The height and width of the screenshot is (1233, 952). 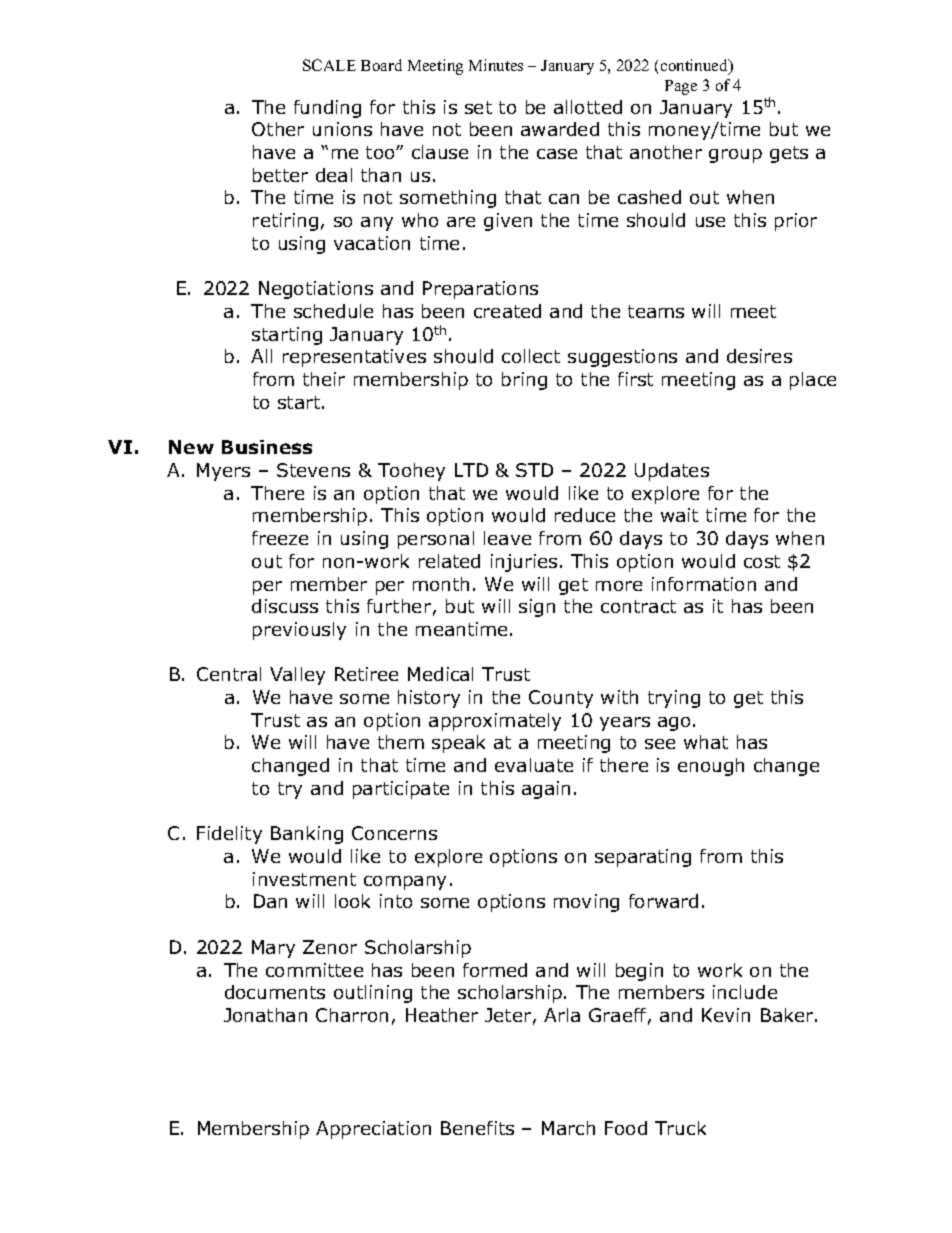 I want to click on discuss, so click(x=285, y=606).
